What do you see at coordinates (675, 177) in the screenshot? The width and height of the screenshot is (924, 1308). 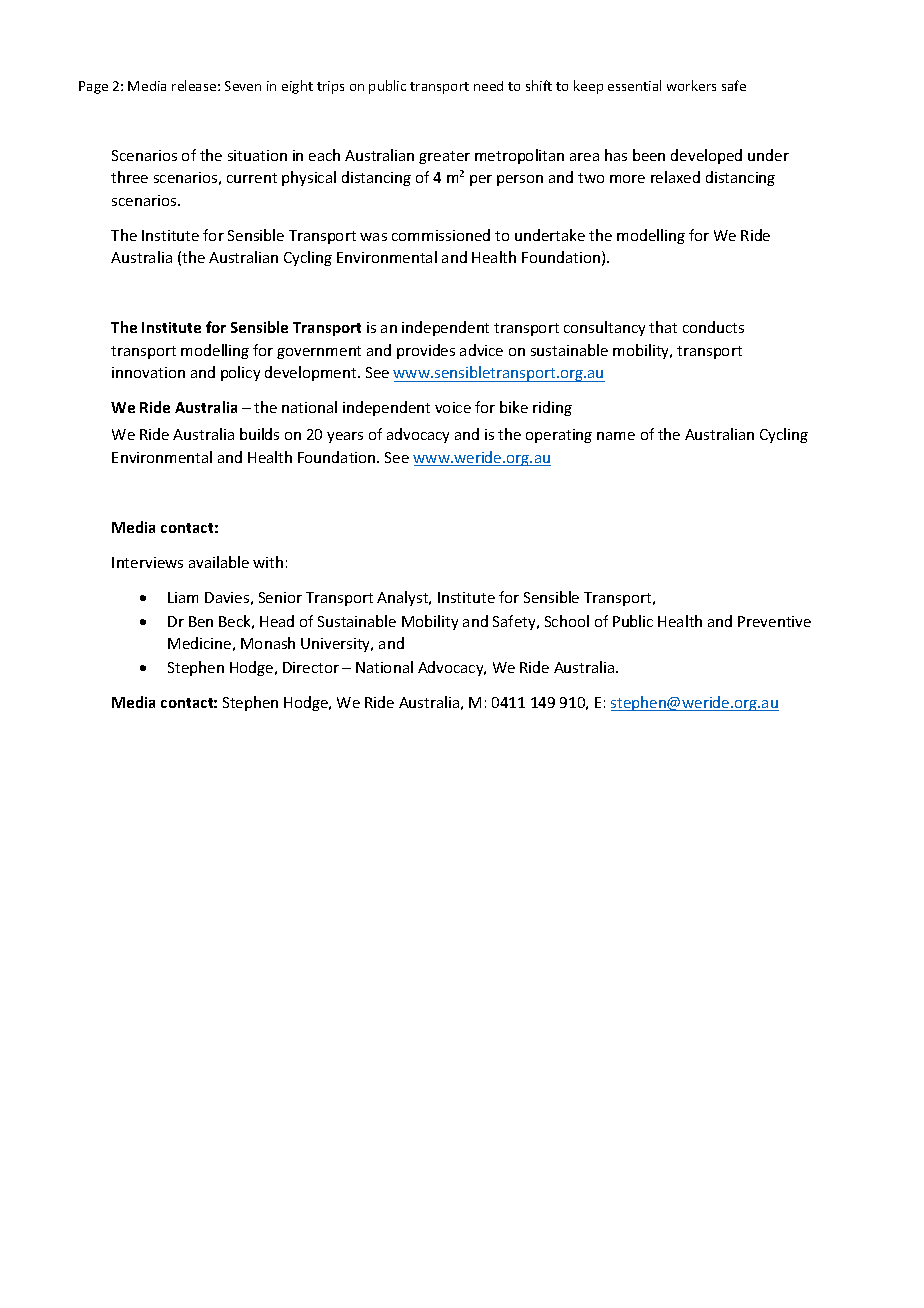 I see `relaxed` at bounding box center [675, 177].
